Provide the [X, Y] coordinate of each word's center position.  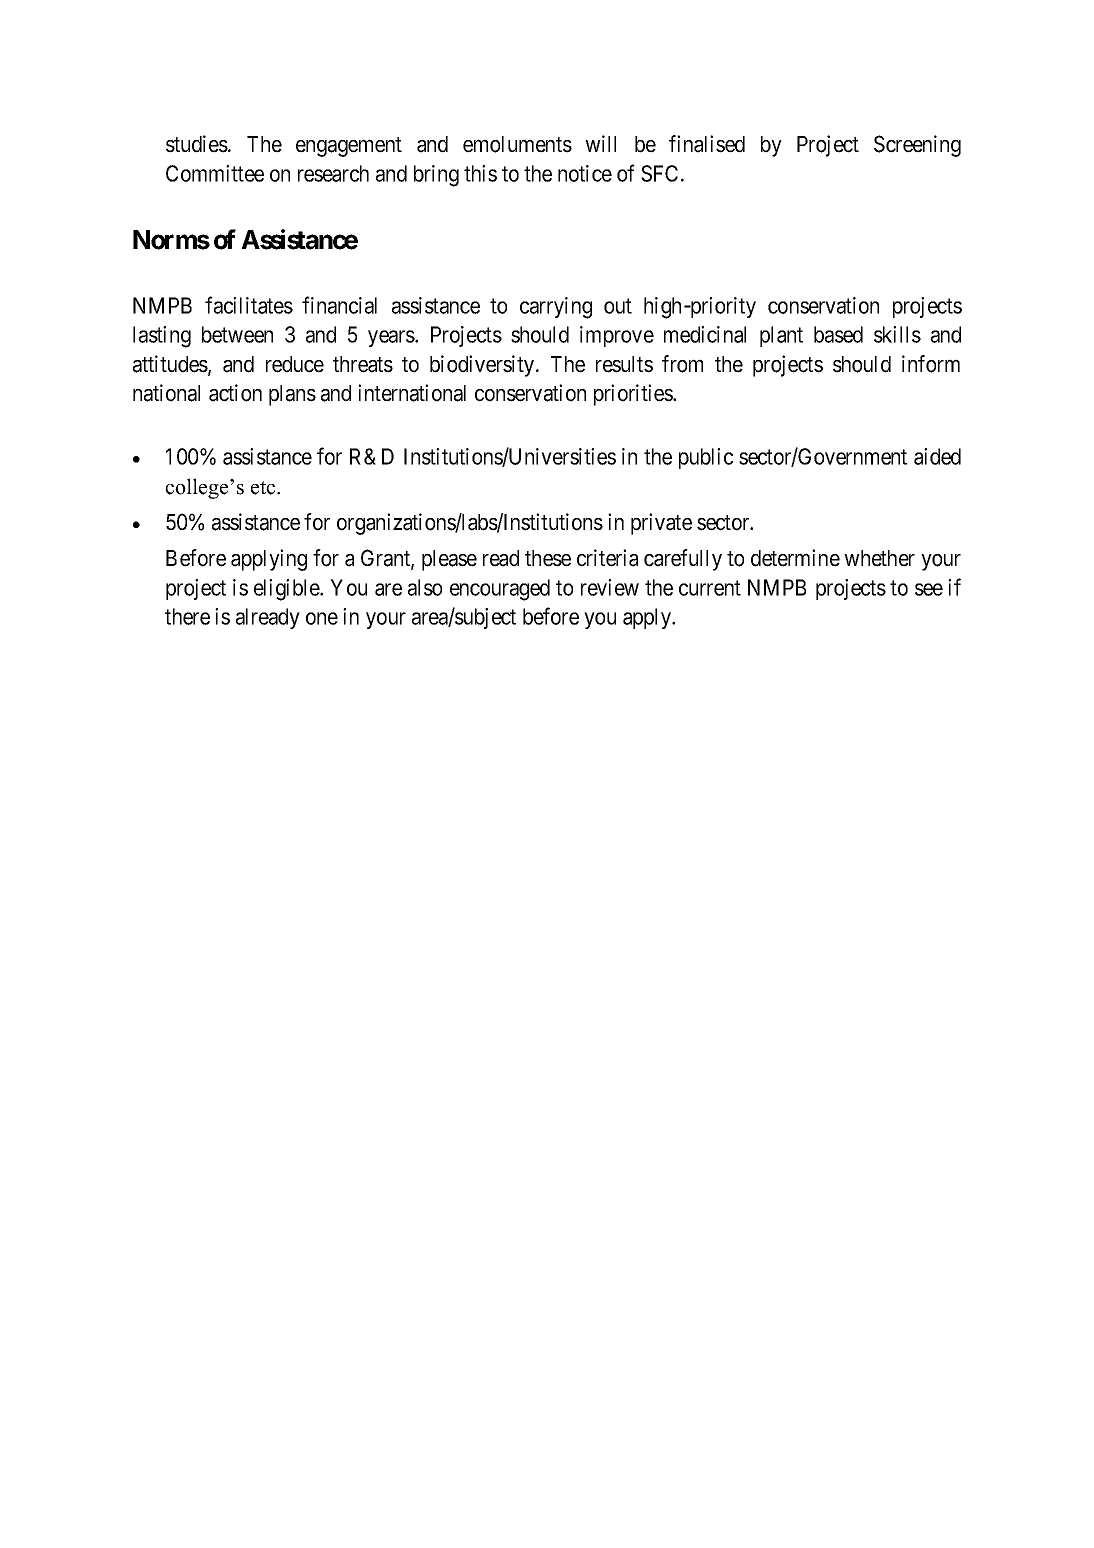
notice [585, 173]
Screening [917, 146]
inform [931, 364]
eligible [287, 590]
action [235, 393]
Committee [215, 173]
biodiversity [483, 366]
